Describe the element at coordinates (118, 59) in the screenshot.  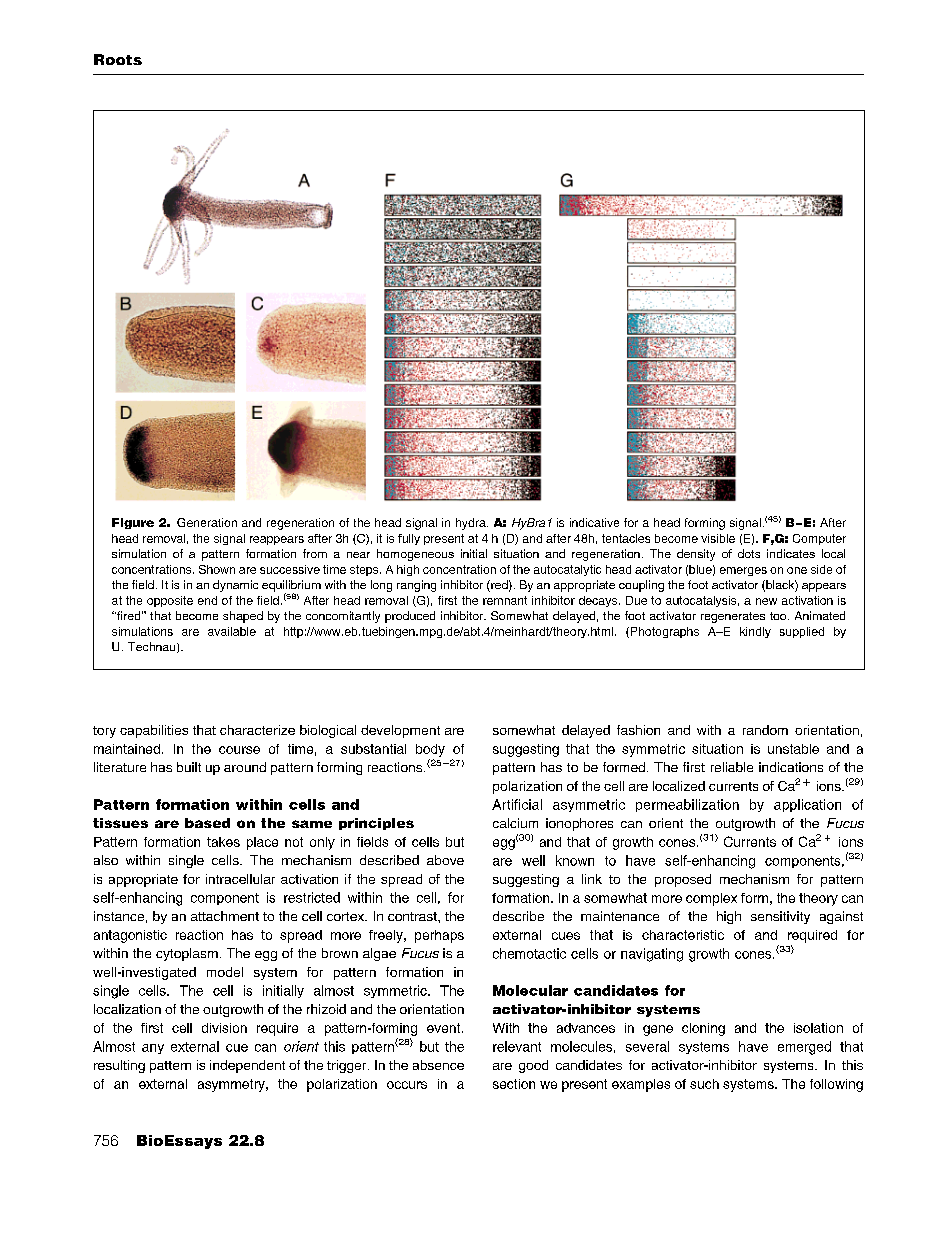
I see `Roots` at that location.
